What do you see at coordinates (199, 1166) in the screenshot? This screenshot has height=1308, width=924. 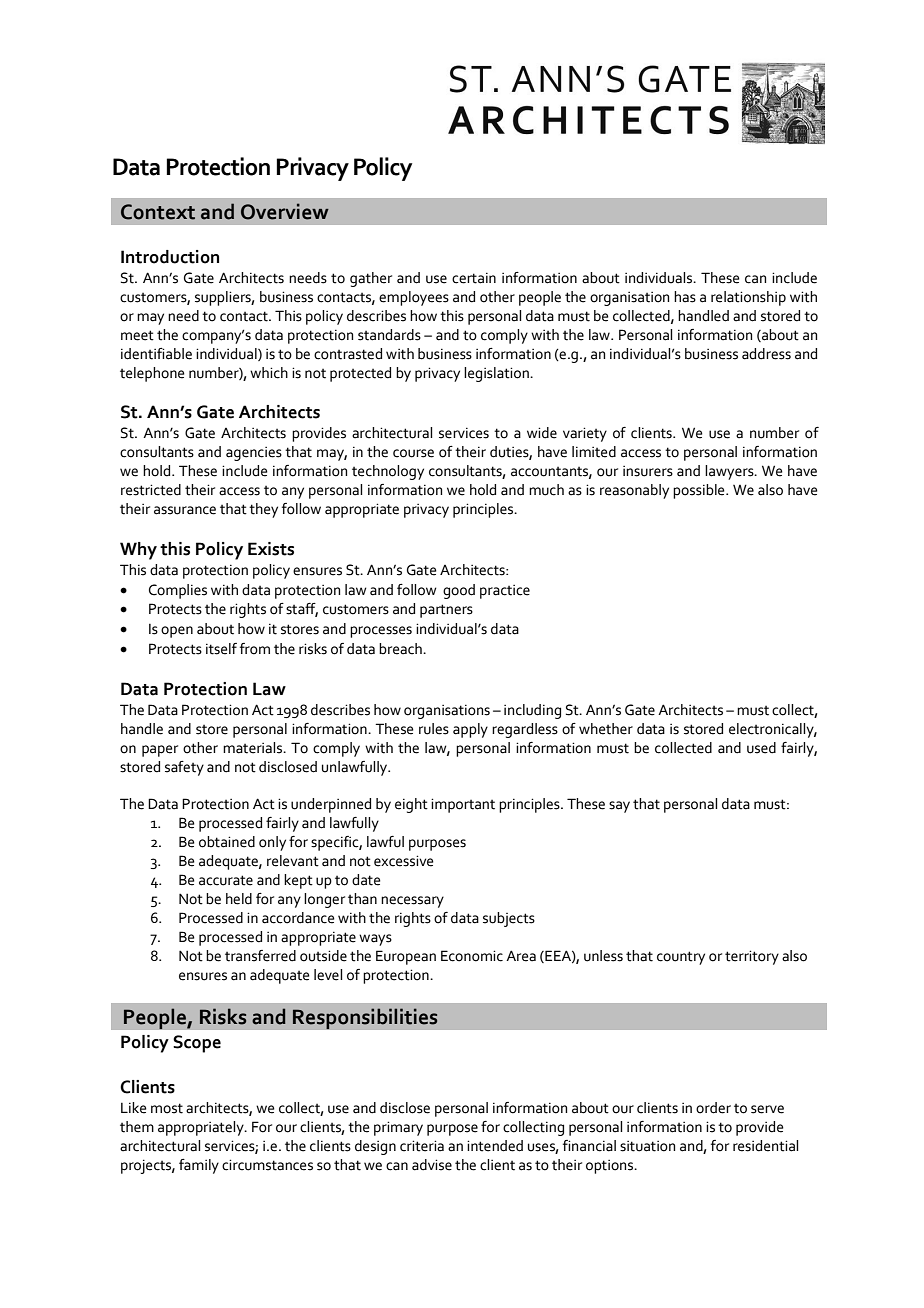 I see `family` at bounding box center [199, 1166].
